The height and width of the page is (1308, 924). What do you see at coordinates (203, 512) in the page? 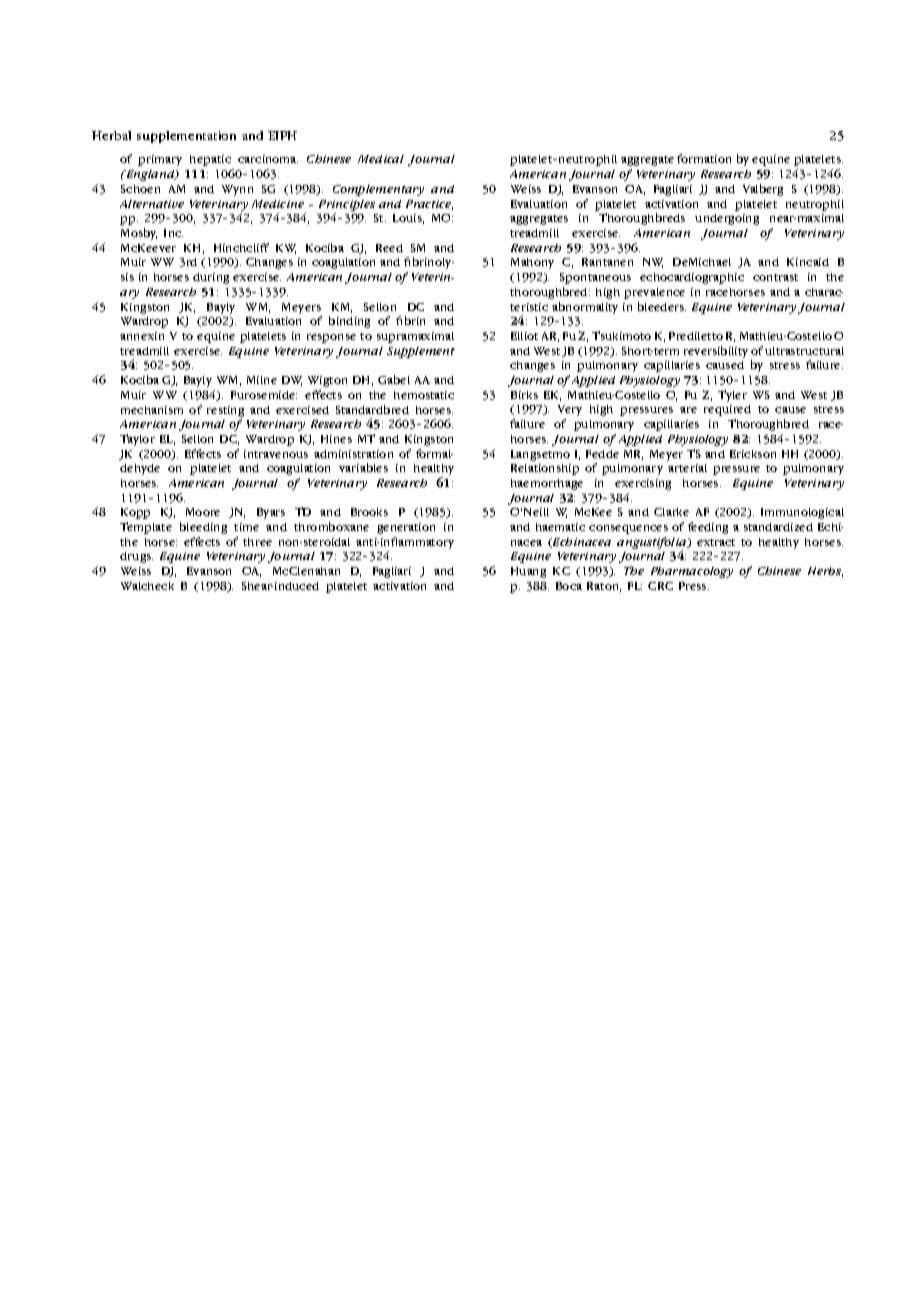
I see `Moore` at bounding box center [203, 512].
